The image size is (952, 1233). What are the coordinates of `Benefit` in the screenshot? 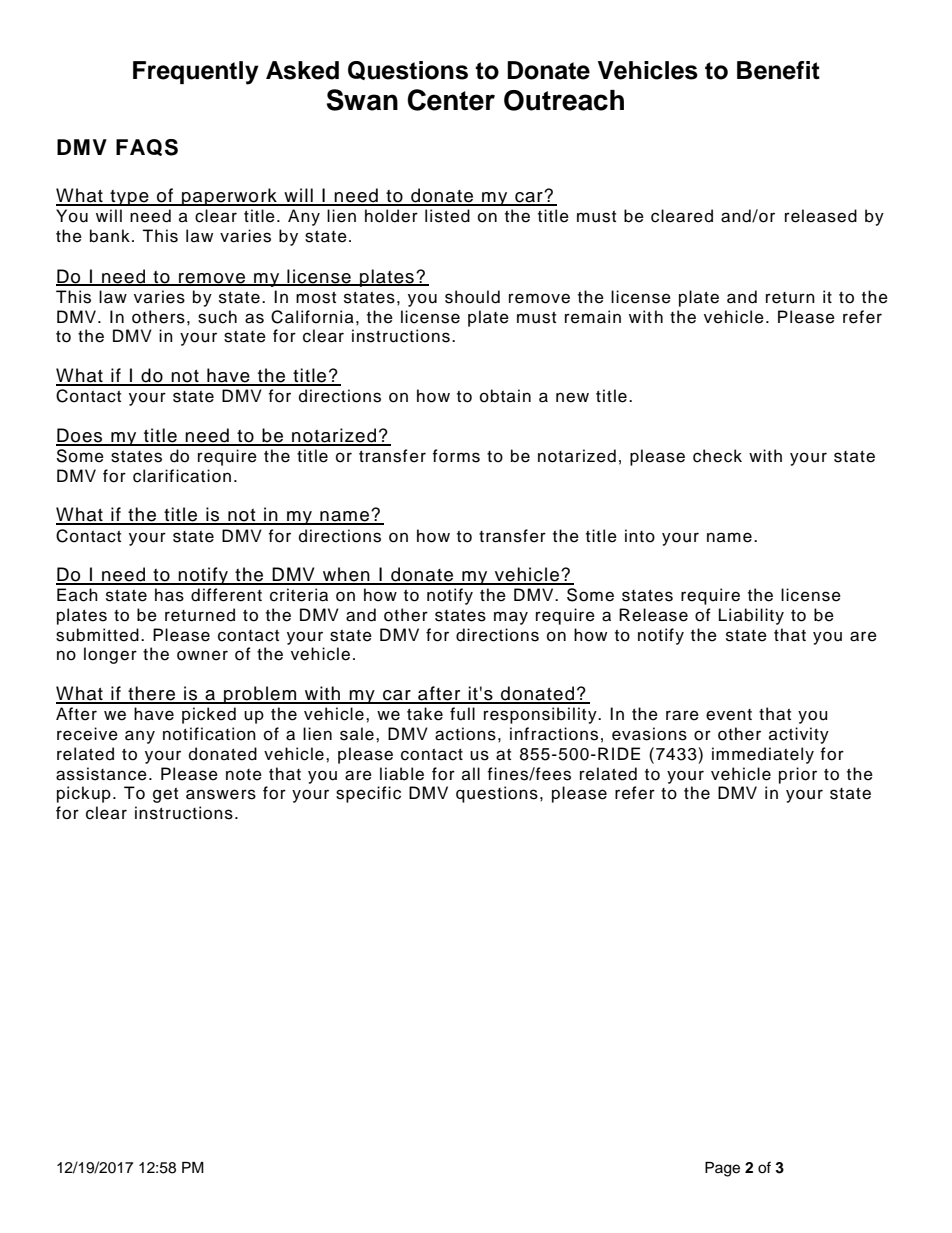 It's located at (778, 70).
